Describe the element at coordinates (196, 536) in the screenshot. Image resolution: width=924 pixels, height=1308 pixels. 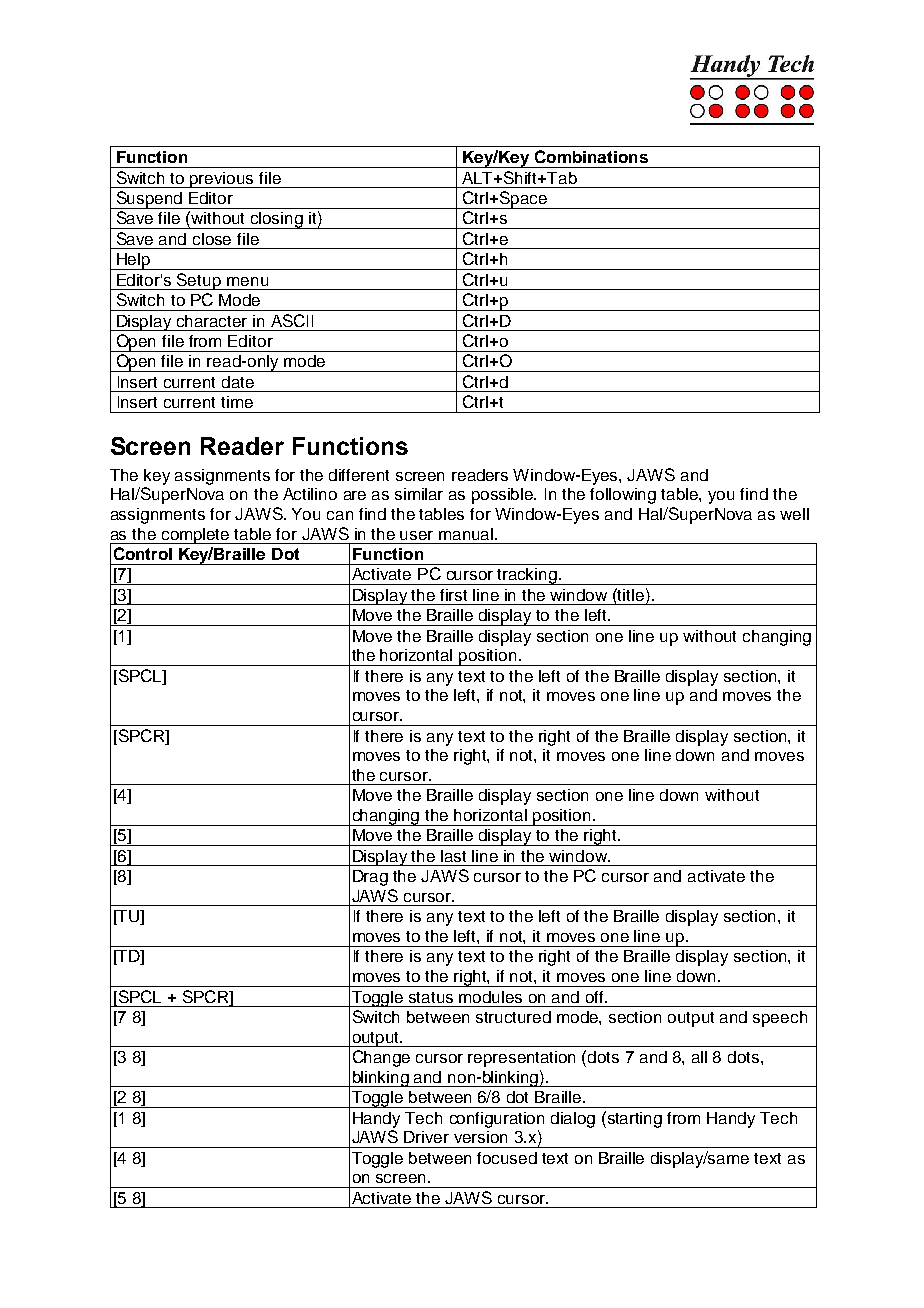
I see `complete` at that location.
